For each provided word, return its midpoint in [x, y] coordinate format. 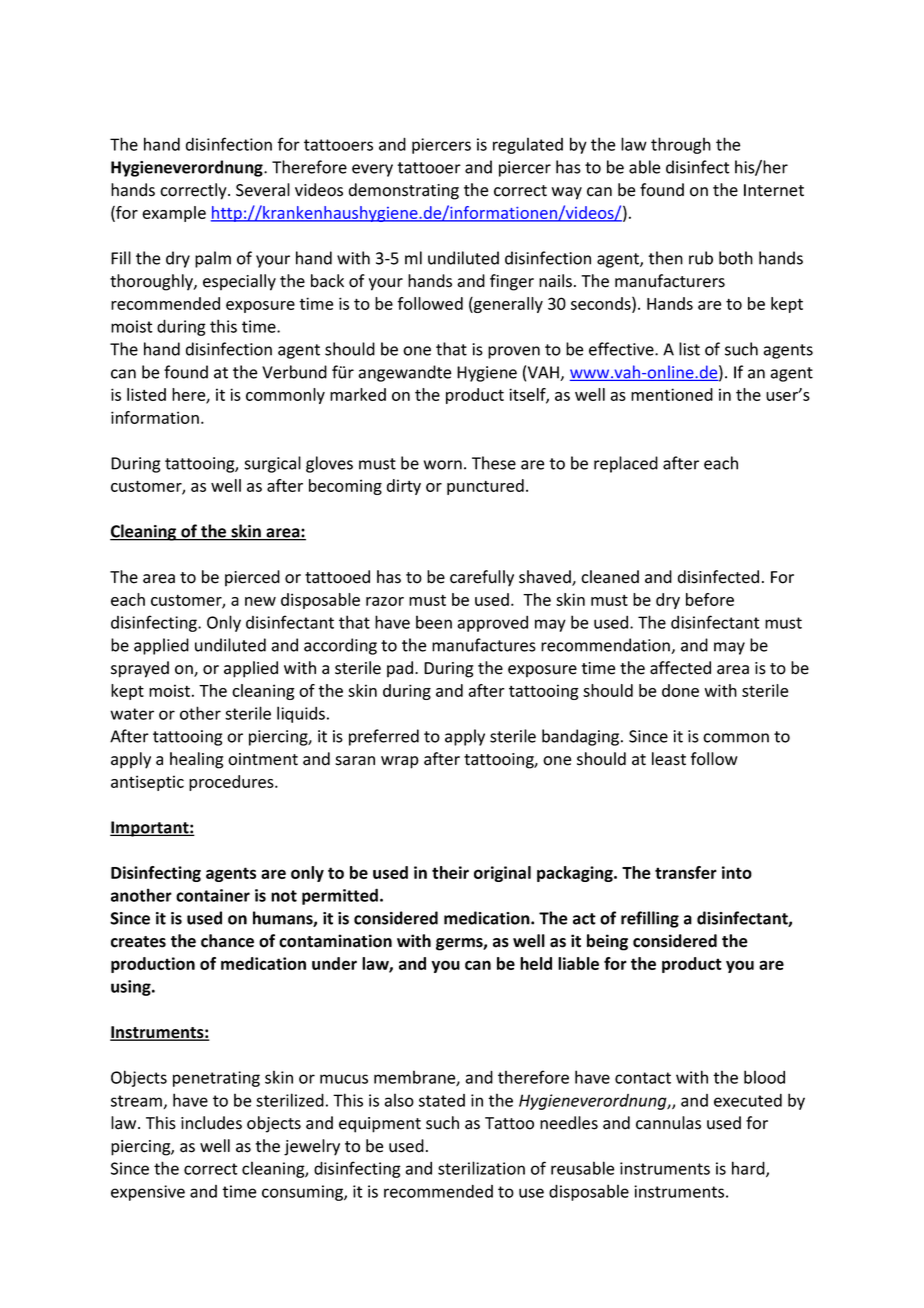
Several [263, 190]
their [450, 872]
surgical [272, 464]
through [681, 145]
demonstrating [404, 191]
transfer [686, 872]
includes [211, 1123]
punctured [485, 487]
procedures [232, 783]
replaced [626, 464]
